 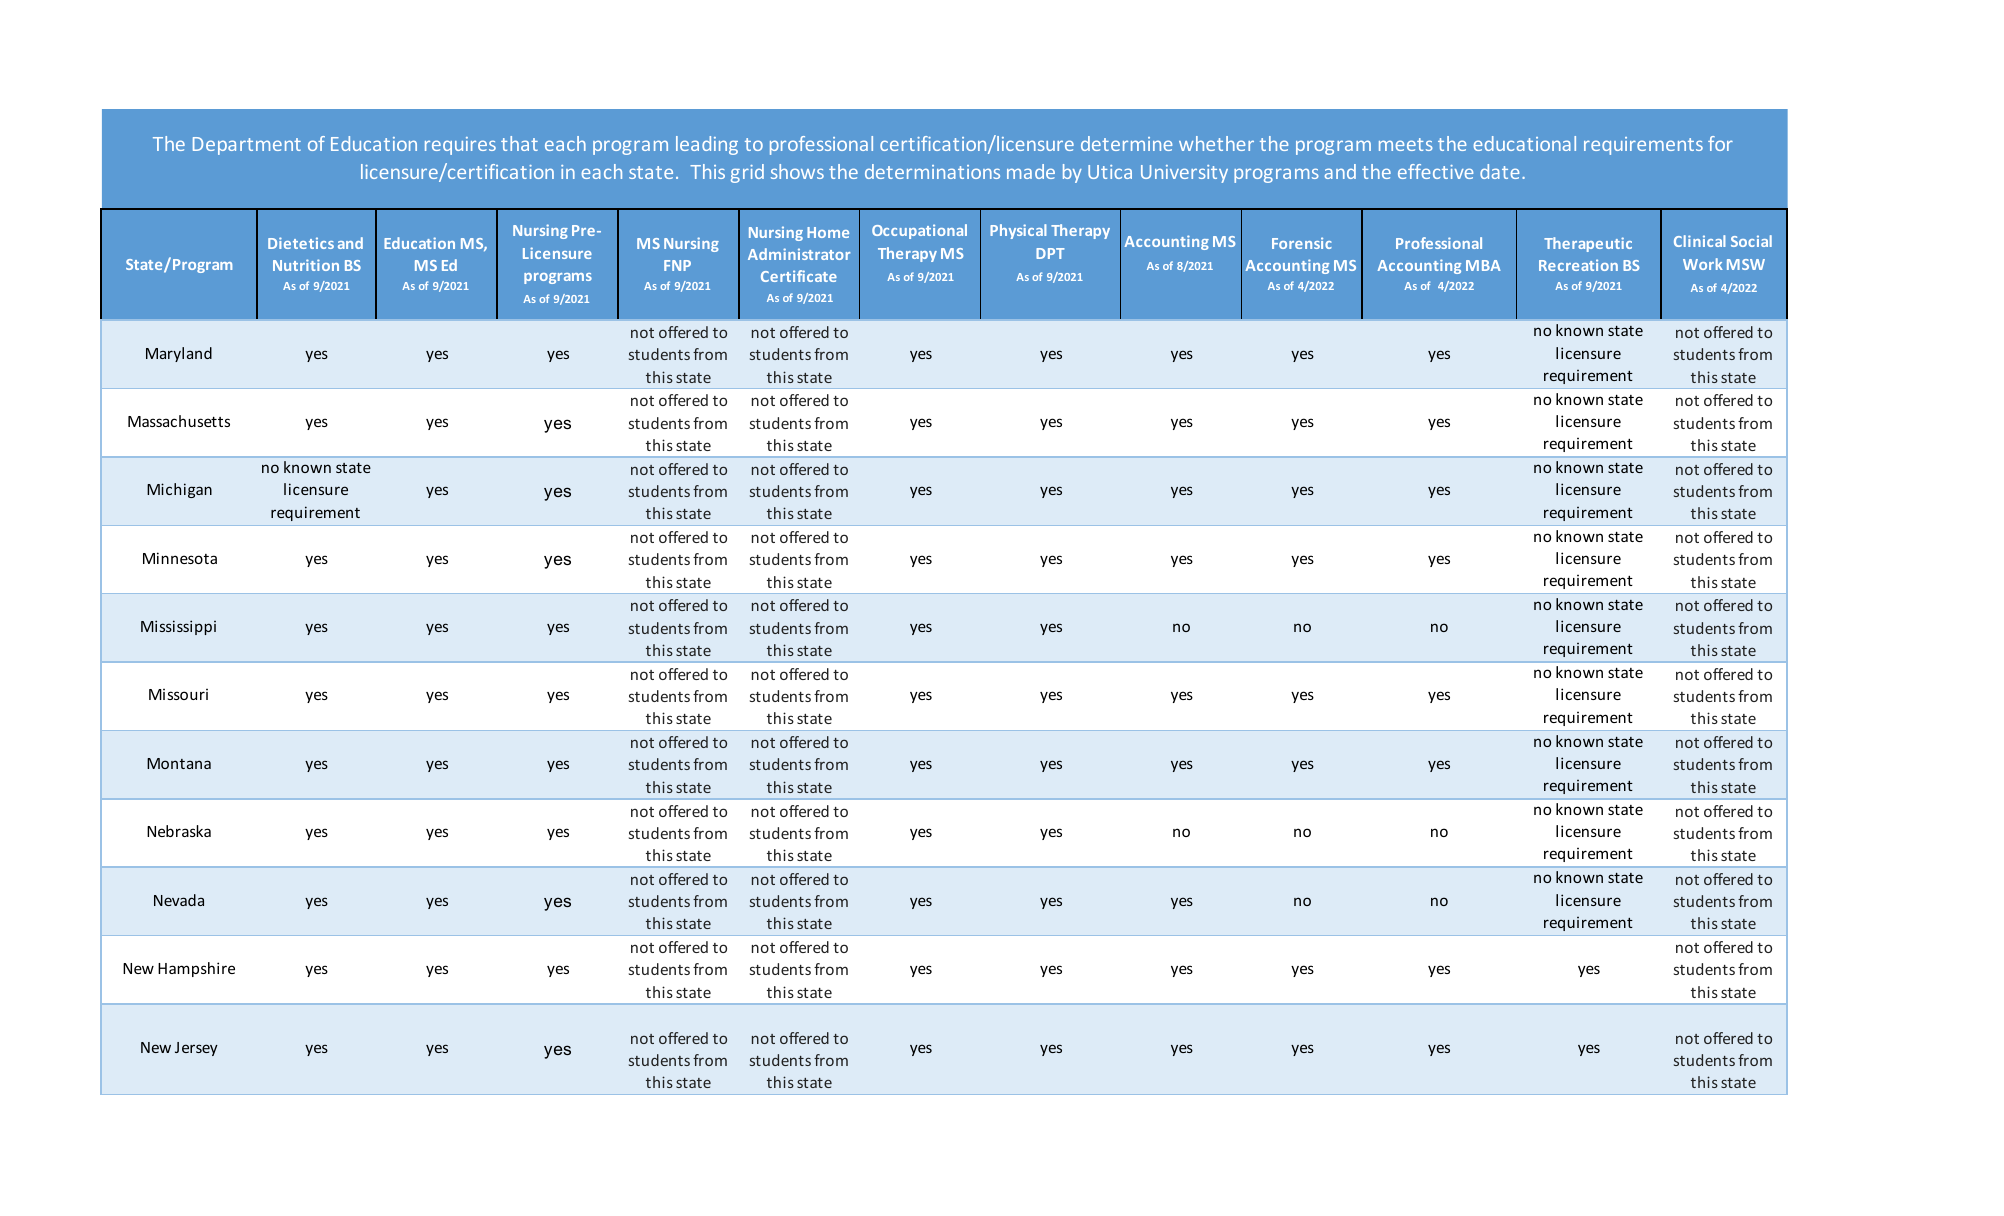 What do you see at coordinates (196, 1049) in the screenshot?
I see `Jersey` at bounding box center [196, 1049].
